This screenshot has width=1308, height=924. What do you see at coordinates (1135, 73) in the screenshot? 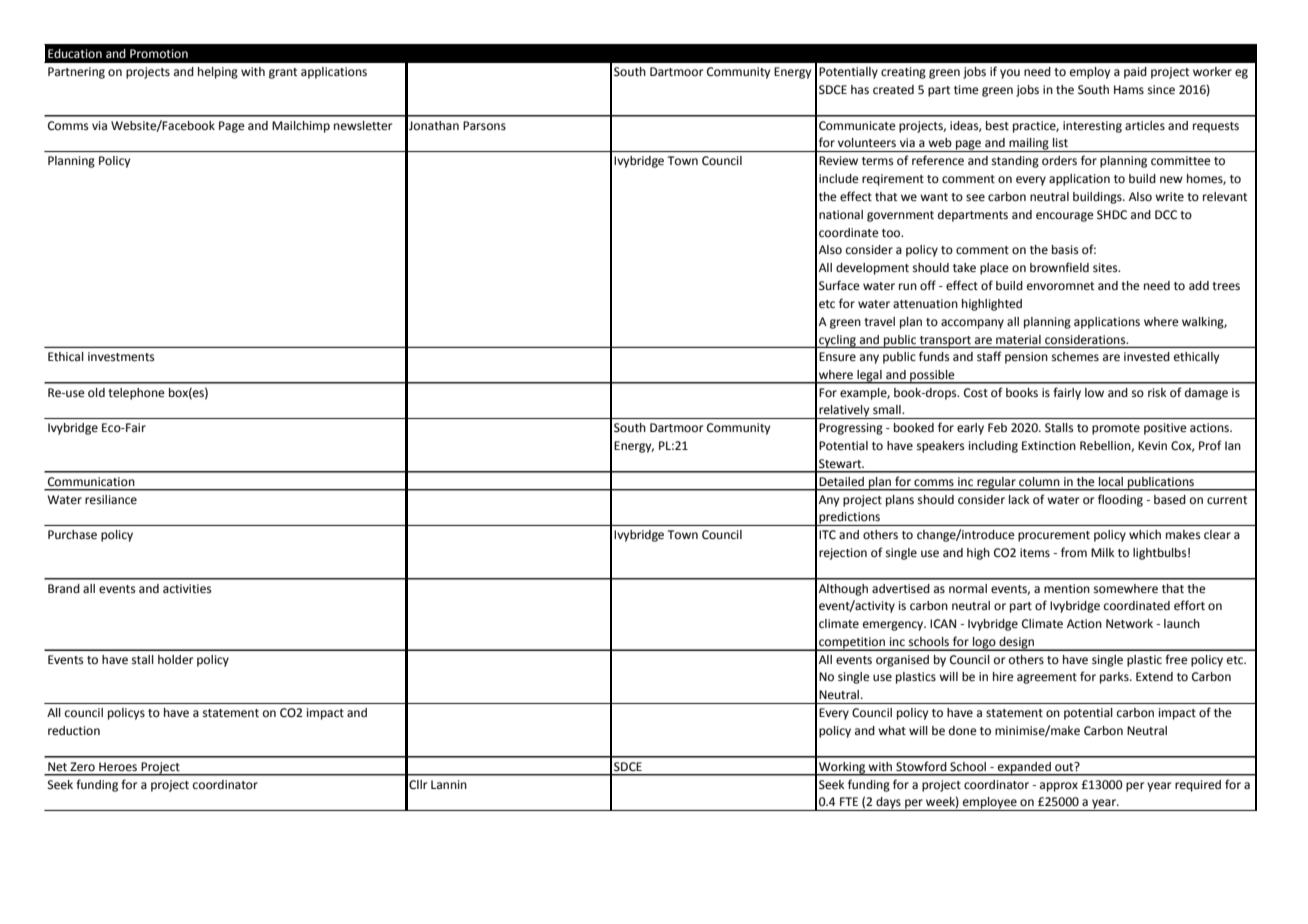
I see `paid` at bounding box center [1135, 73].
